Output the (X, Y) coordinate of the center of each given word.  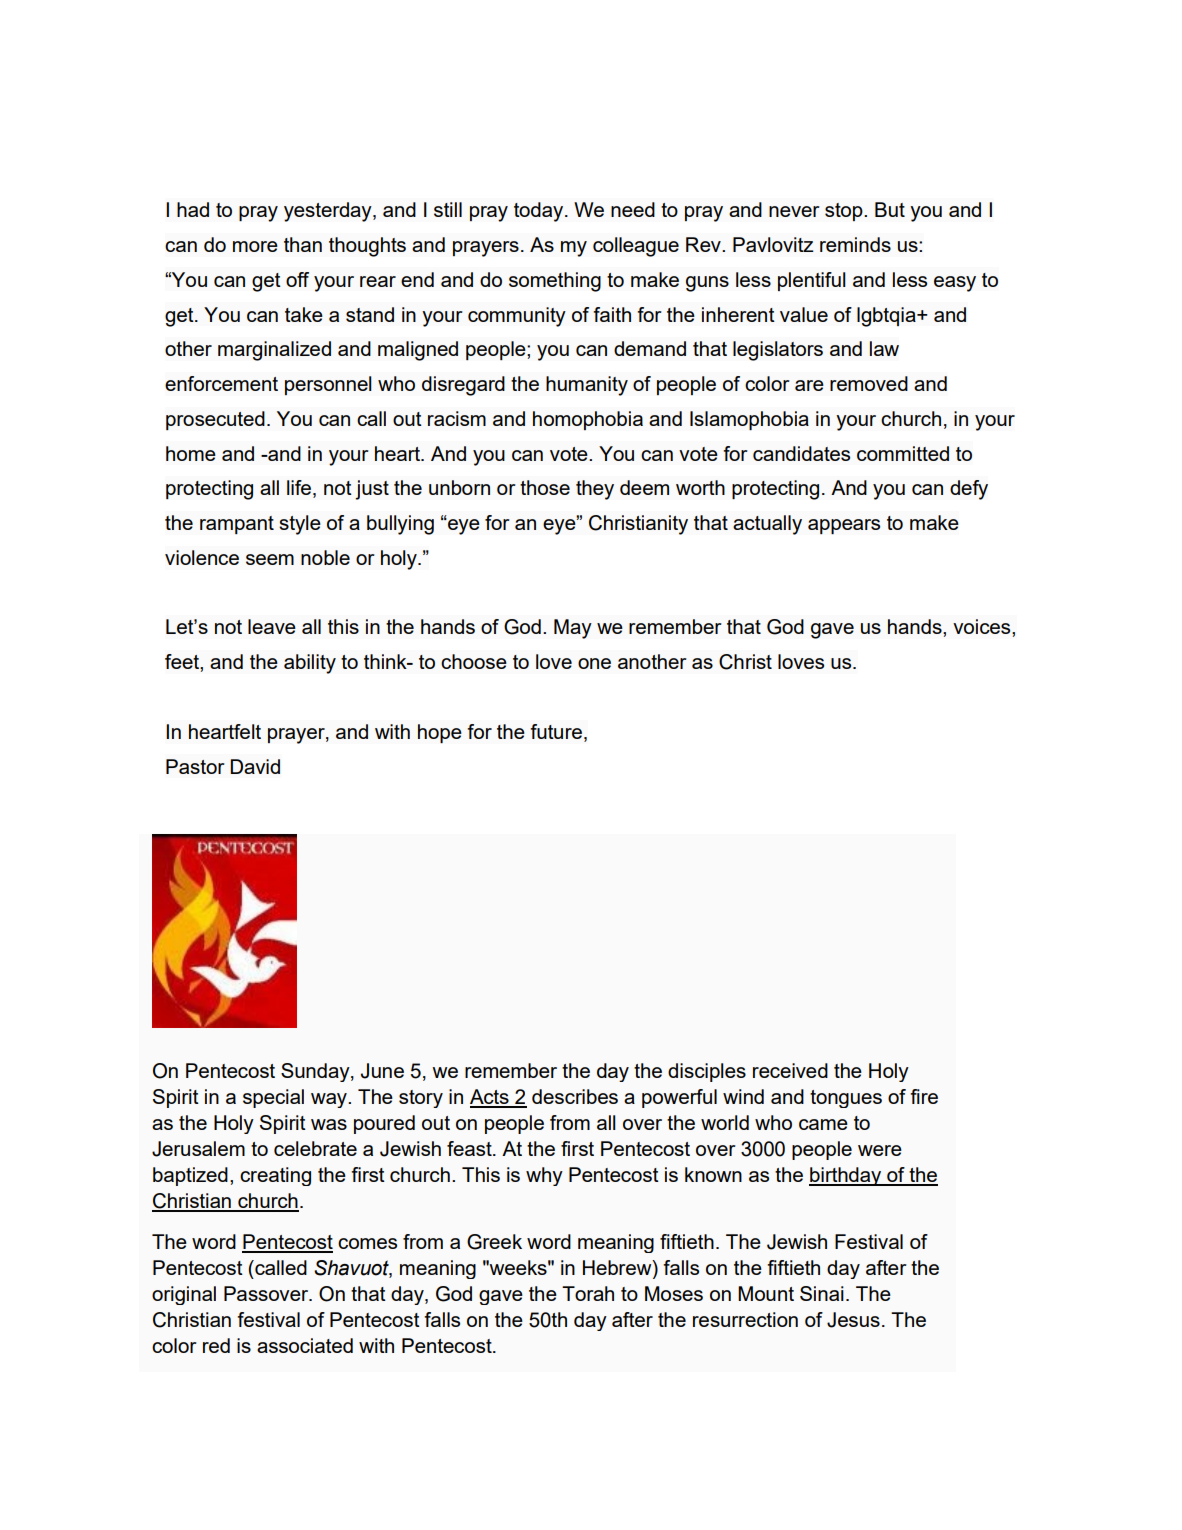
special (273, 1098)
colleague (636, 247)
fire (924, 1096)
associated (305, 1345)
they (595, 490)
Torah (588, 1293)
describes (575, 1096)
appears (844, 526)
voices (983, 626)
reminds (855, 244)
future (556, 731)
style (300, 525)
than (303, 244)
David (255, 766)
